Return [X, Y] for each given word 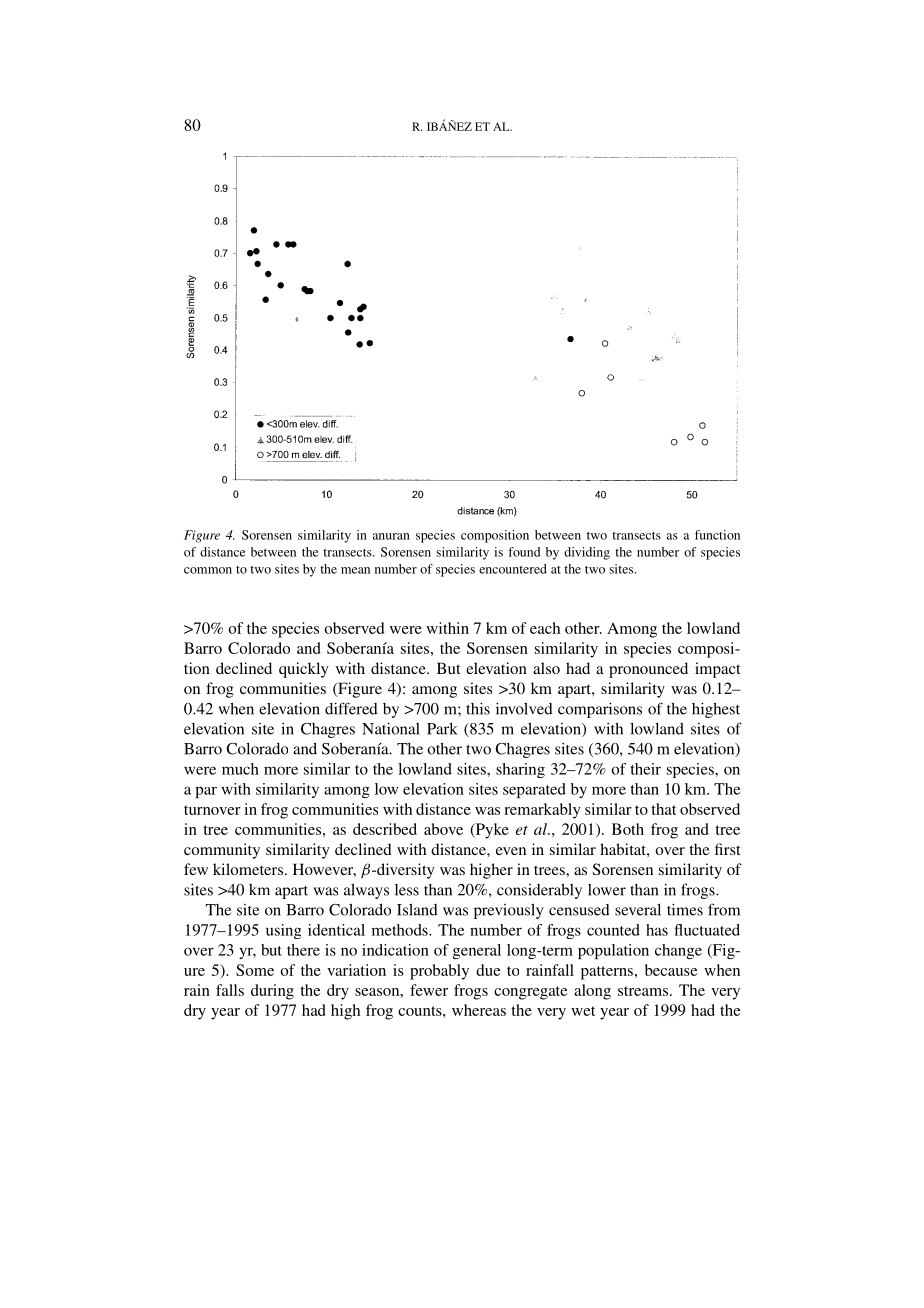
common [208, 570]
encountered [513, 569]
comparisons [600, 710]
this [478, 708]
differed [351, 708]
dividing [587, 553]
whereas [479, 1010]
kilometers [249, 869]
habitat [624, 849]
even [511, 851]
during [272, 992]
